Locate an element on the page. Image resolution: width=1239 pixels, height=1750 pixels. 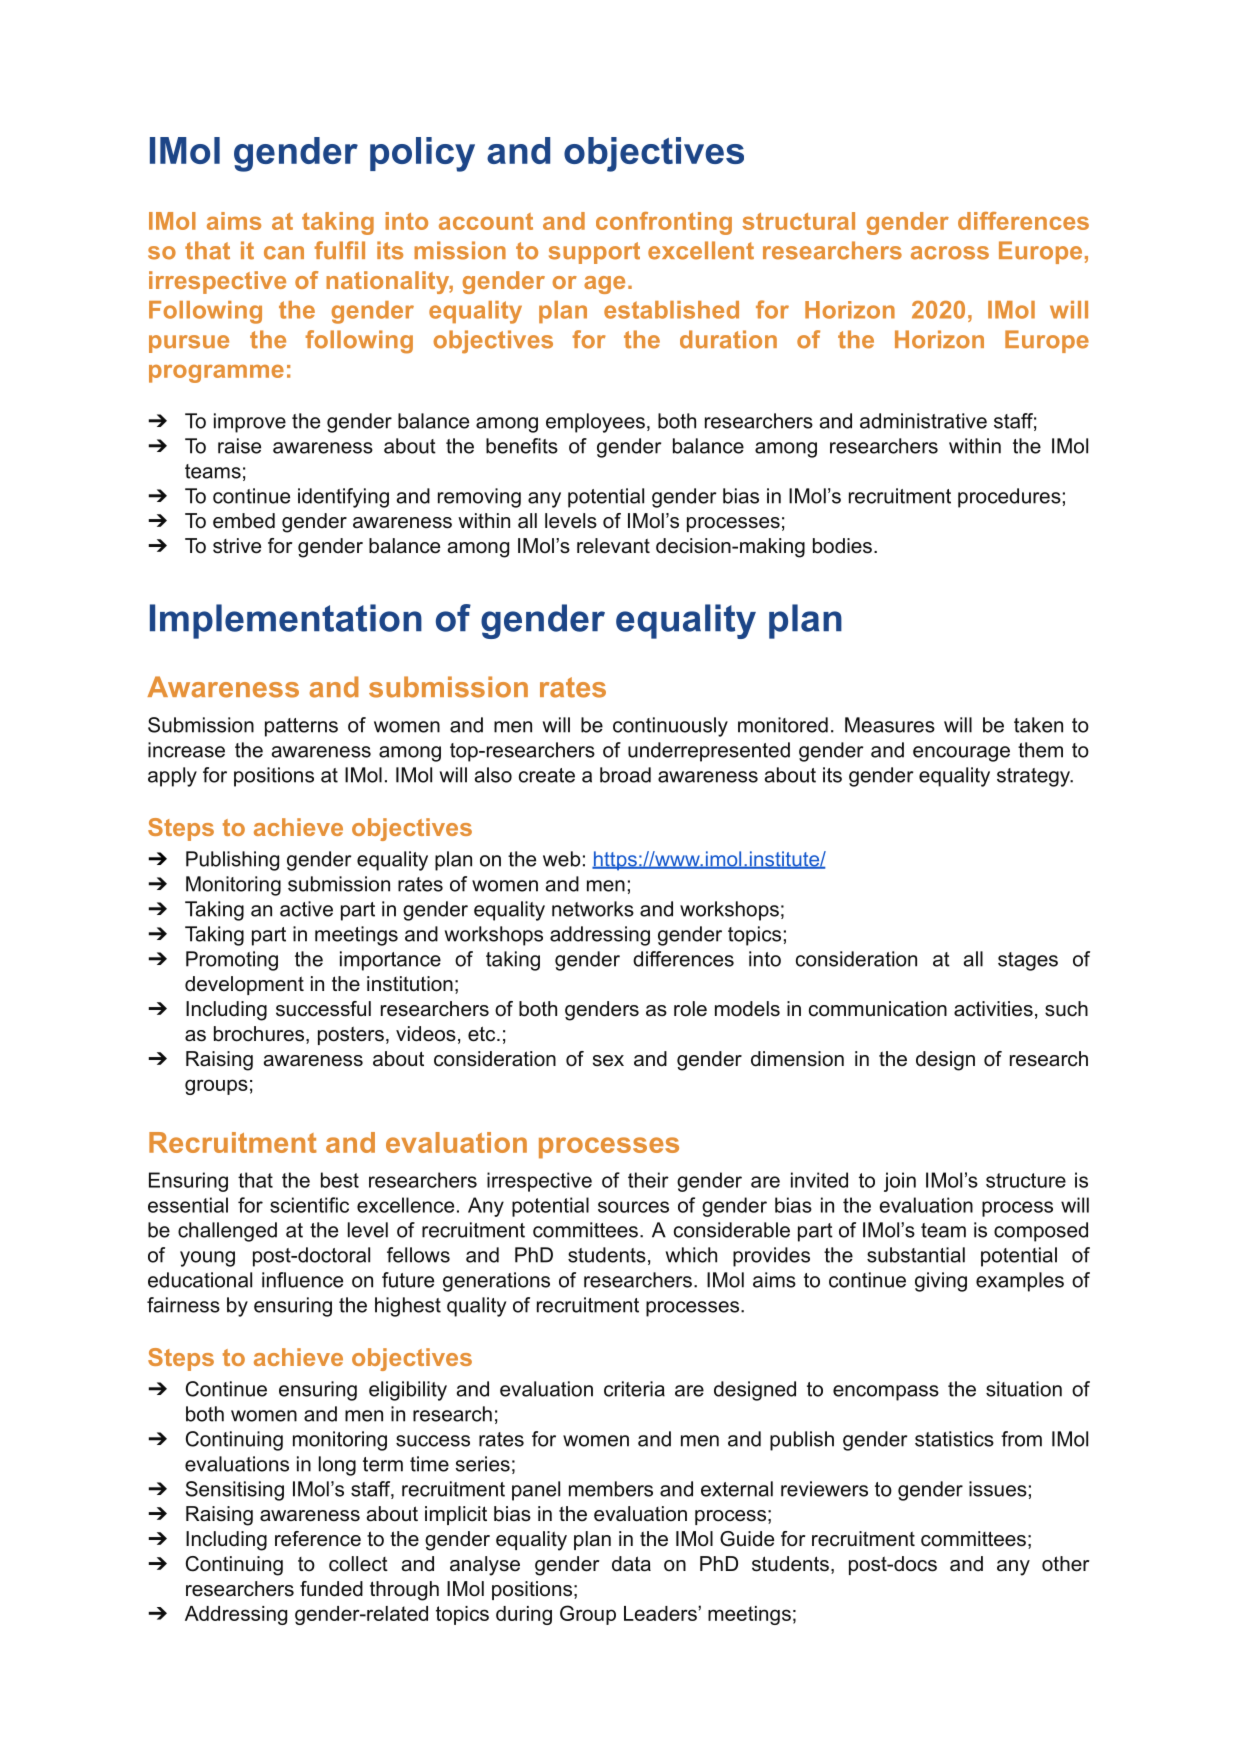
across is located at coordinates (950, 253).
